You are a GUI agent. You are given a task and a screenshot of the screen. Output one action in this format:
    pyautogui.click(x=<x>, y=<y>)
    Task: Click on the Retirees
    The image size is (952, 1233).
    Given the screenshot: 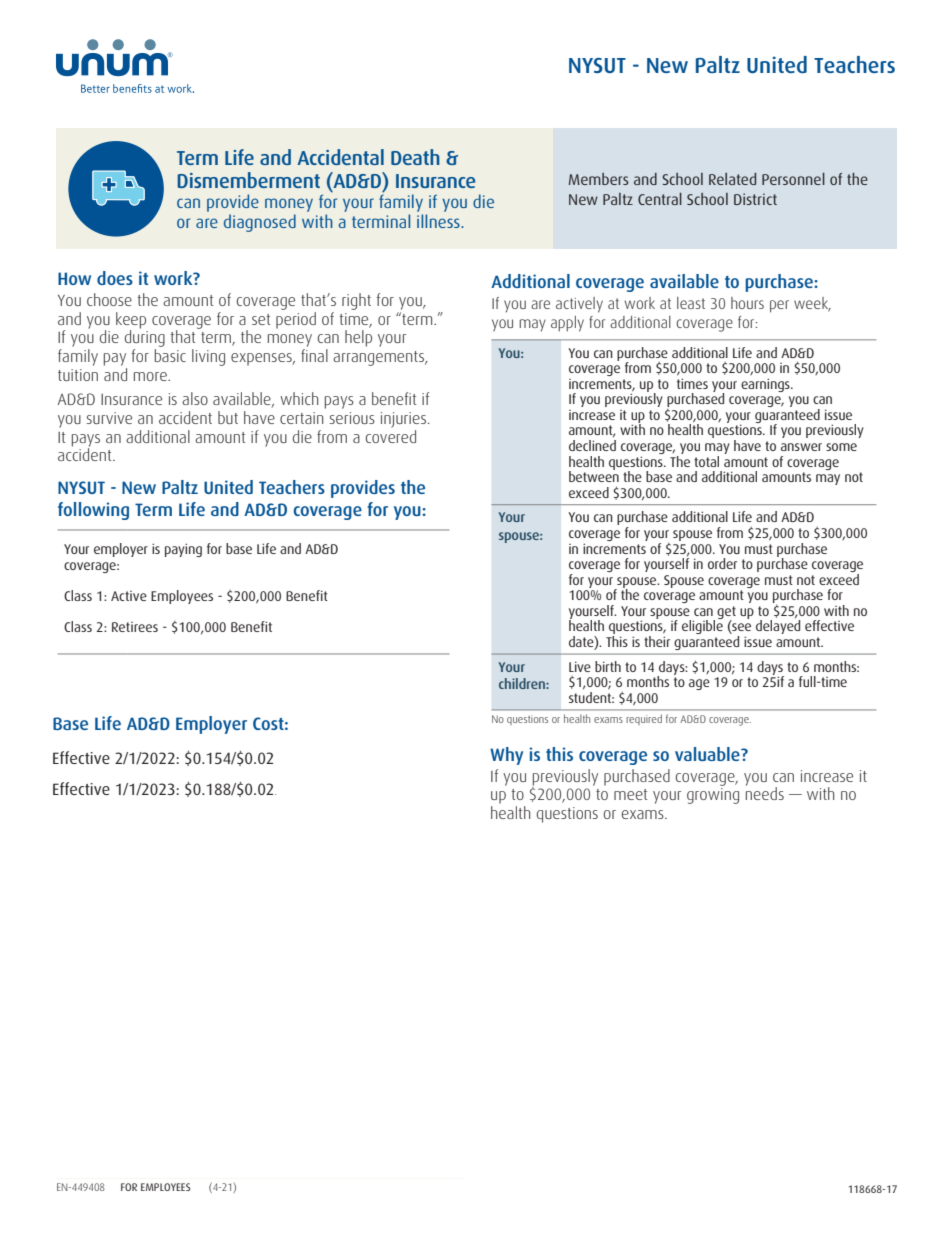 What is the action you would take?
    pyautogui.click(x=135, y=627)
